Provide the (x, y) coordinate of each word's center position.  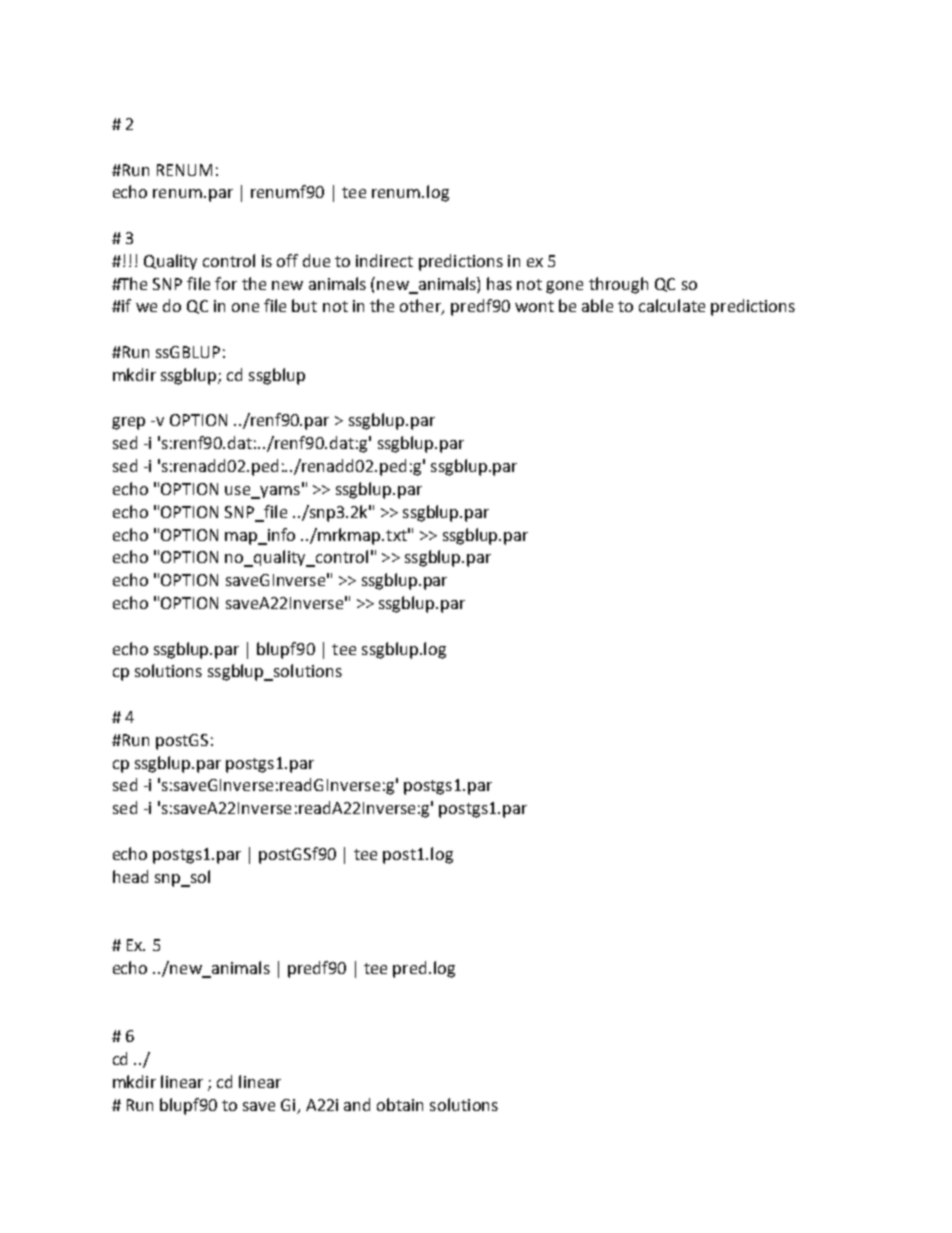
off (287, 260)
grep (128, 423)
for (226, 283)
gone (564, 287)
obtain (400, 1104)
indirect (384, 260)
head (130, 876)
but (304, 305)
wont (534, 306)
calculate (672, 305)
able (597, 305)
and (357, 1104)
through (618, 285)
